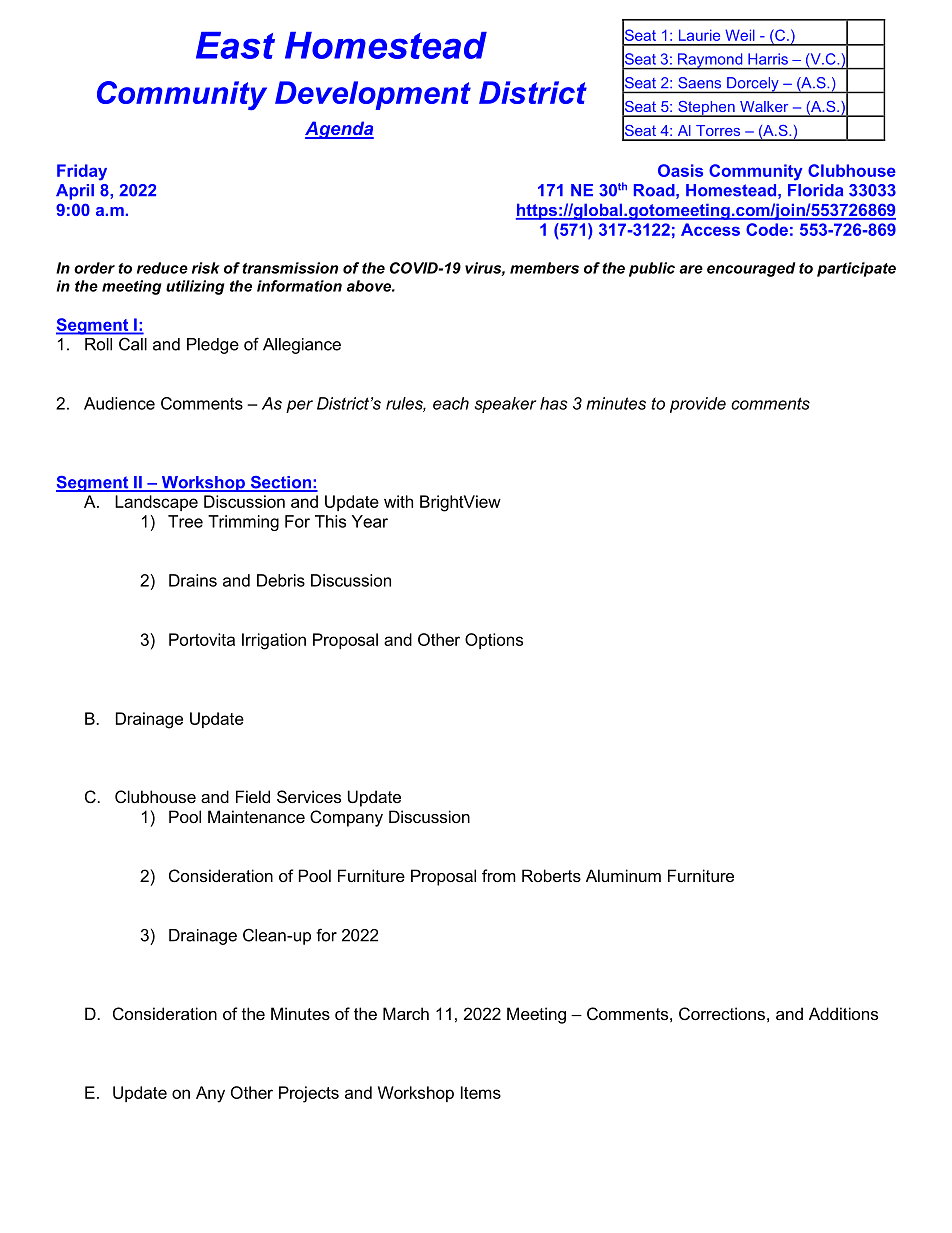  Describe the element at coordinates (544, 268) in the page. I see `members` at that location.
